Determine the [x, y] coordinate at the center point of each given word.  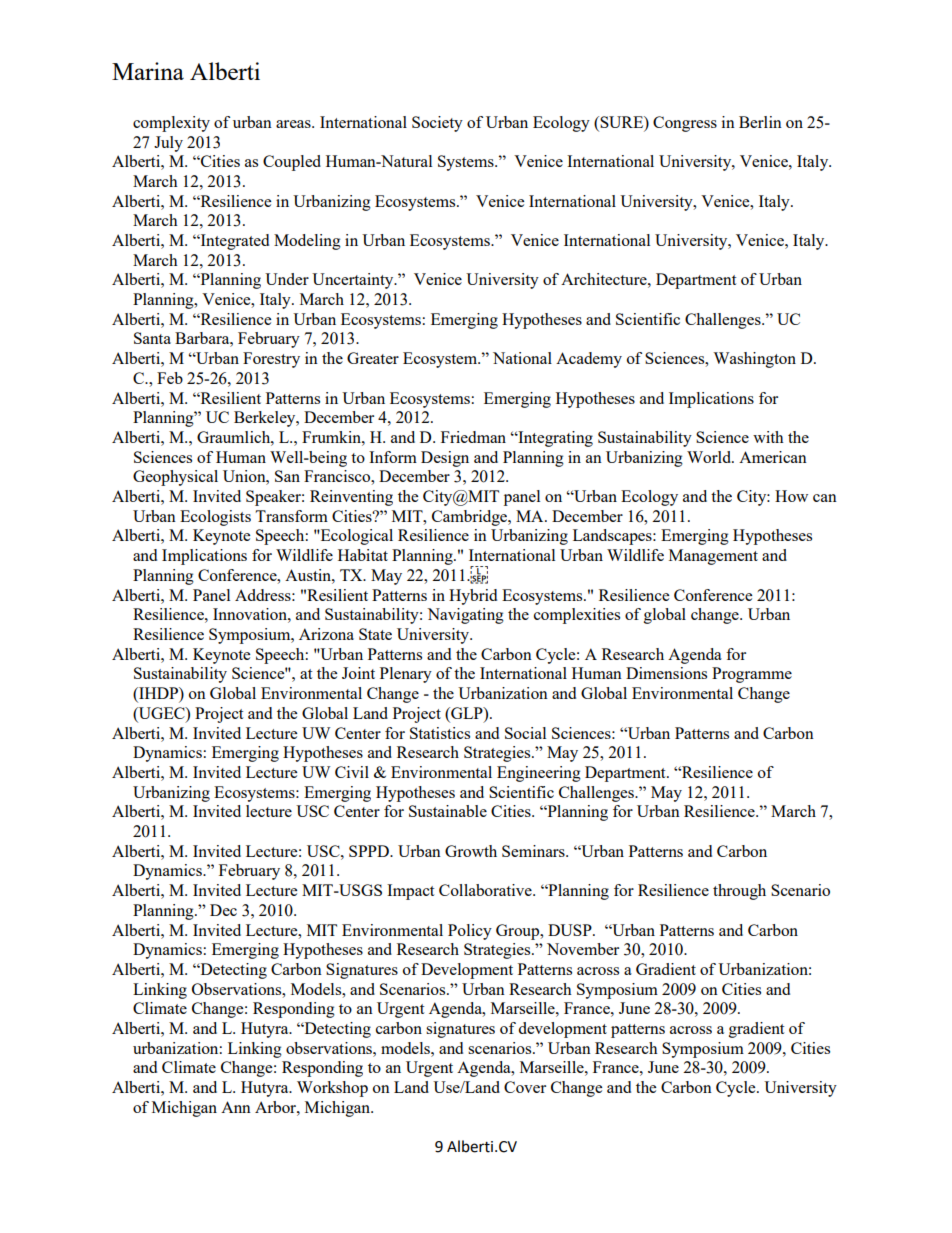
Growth [471, 851]
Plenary [406, 675]
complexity [171, 124]
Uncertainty [354, 281]
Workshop [332, 1089]
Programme [752, 675]
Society [437, 124]
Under [287, 279]
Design [445, 459]
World [710, 457]
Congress [685, 124]
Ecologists [215, 518]
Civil [352, 772]
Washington [754, 360]
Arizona [326, 634]
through [739, 892]
